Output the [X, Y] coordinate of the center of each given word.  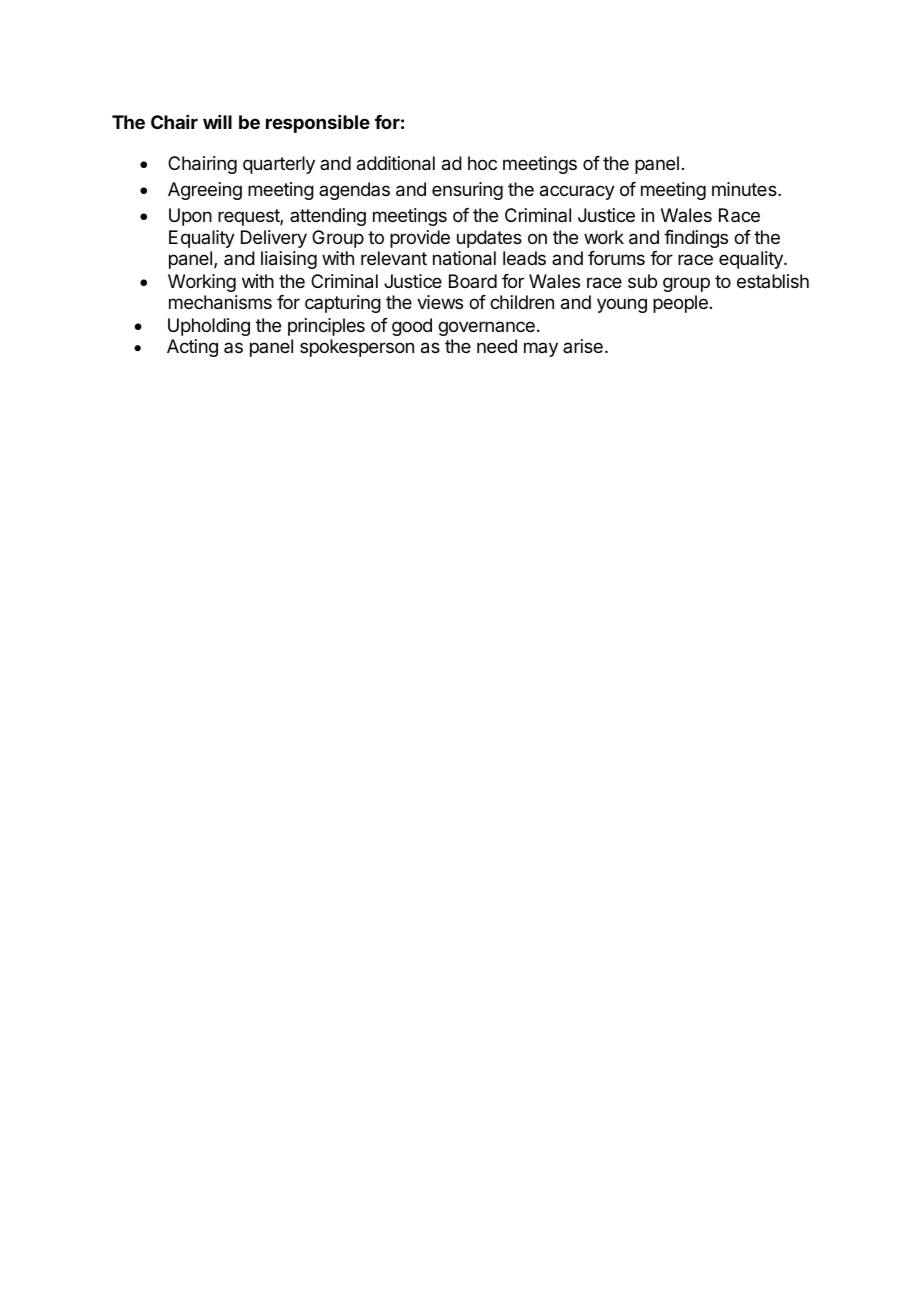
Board [473, 281]
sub [642, 281]
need [497, 346]
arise [583, 346]
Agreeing [205, 191]
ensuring [467, 191]
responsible [318, 124]
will [217, 122]
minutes [745, 189]
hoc [482, 163]
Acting [192, 348]
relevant [394, 258]
